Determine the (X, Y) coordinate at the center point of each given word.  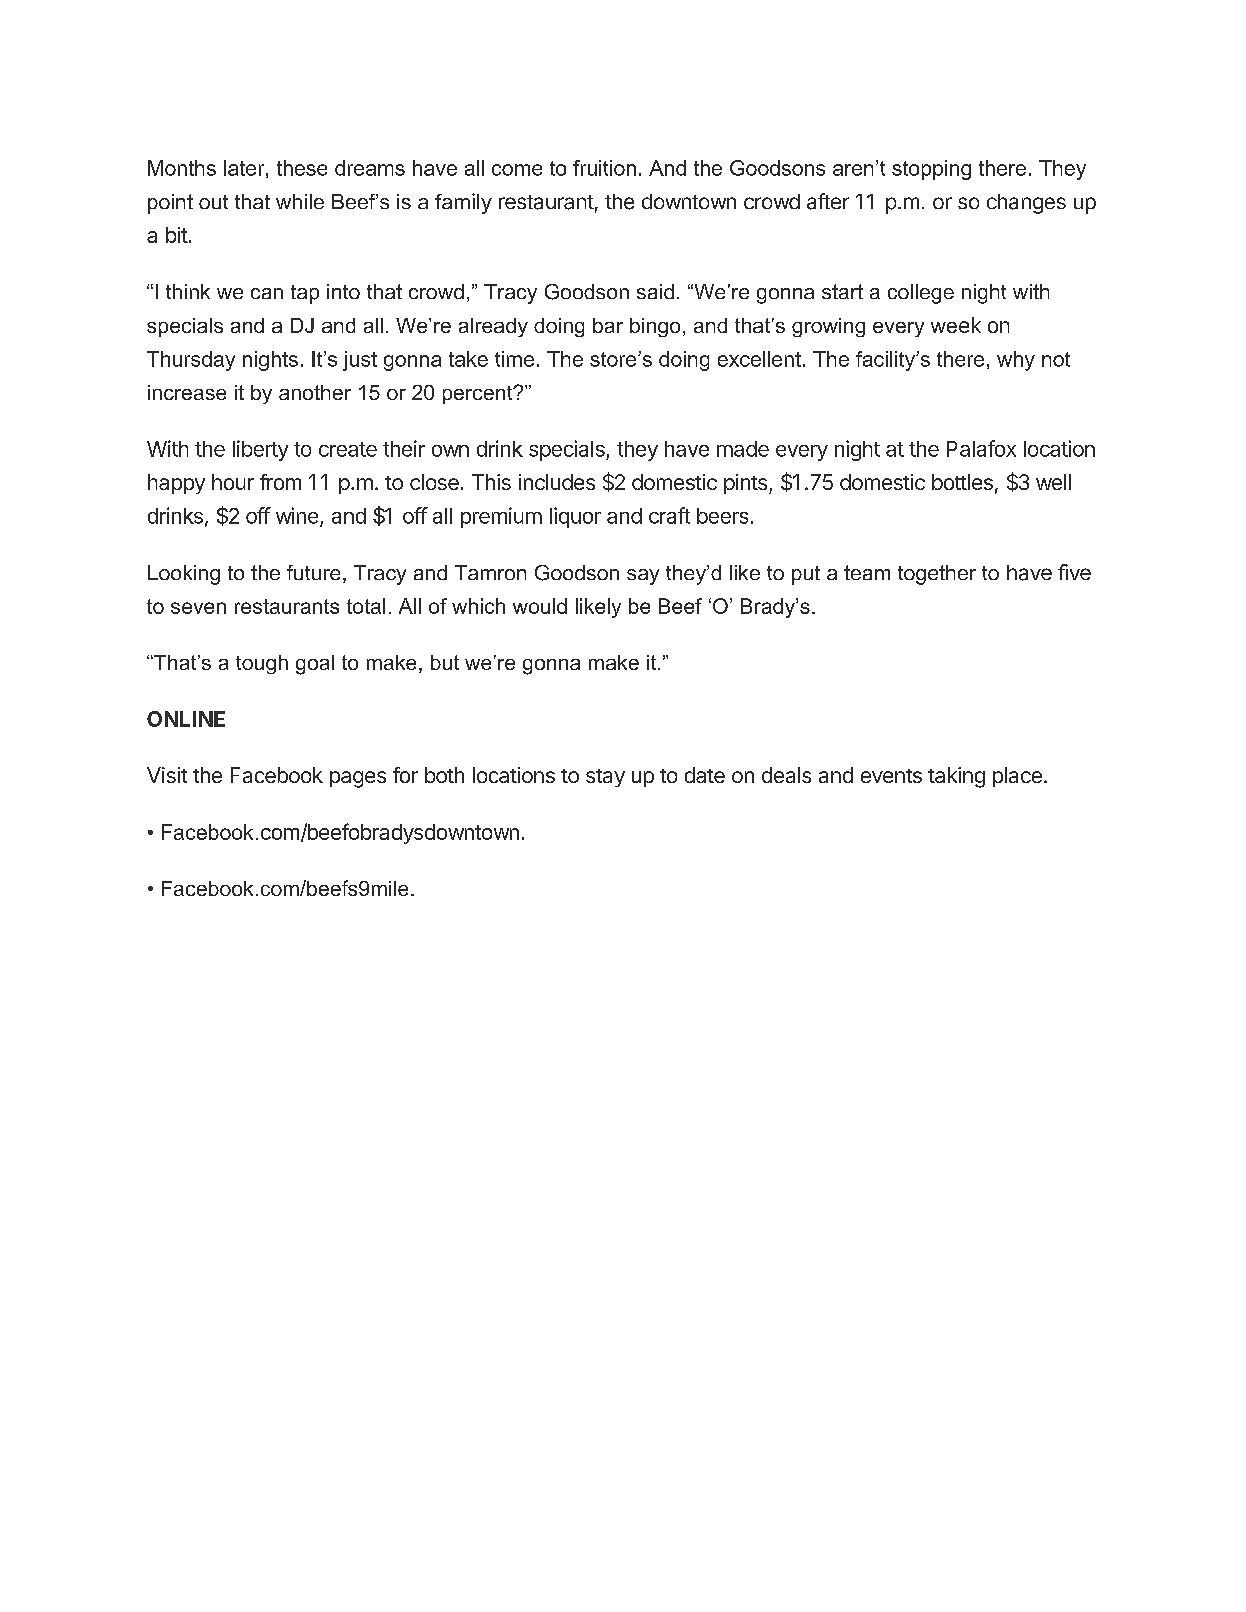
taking (956, 777)
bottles (962, 482)
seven (198, 608)
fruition (604, 168)
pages (358, 779)
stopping (931, 170)
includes (557, 482)
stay (605, 778)
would (540, 606)
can (267, 293)
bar (608, 325)
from (280, 482)
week (956, 325)
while (300, 201)
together (937, 575)
